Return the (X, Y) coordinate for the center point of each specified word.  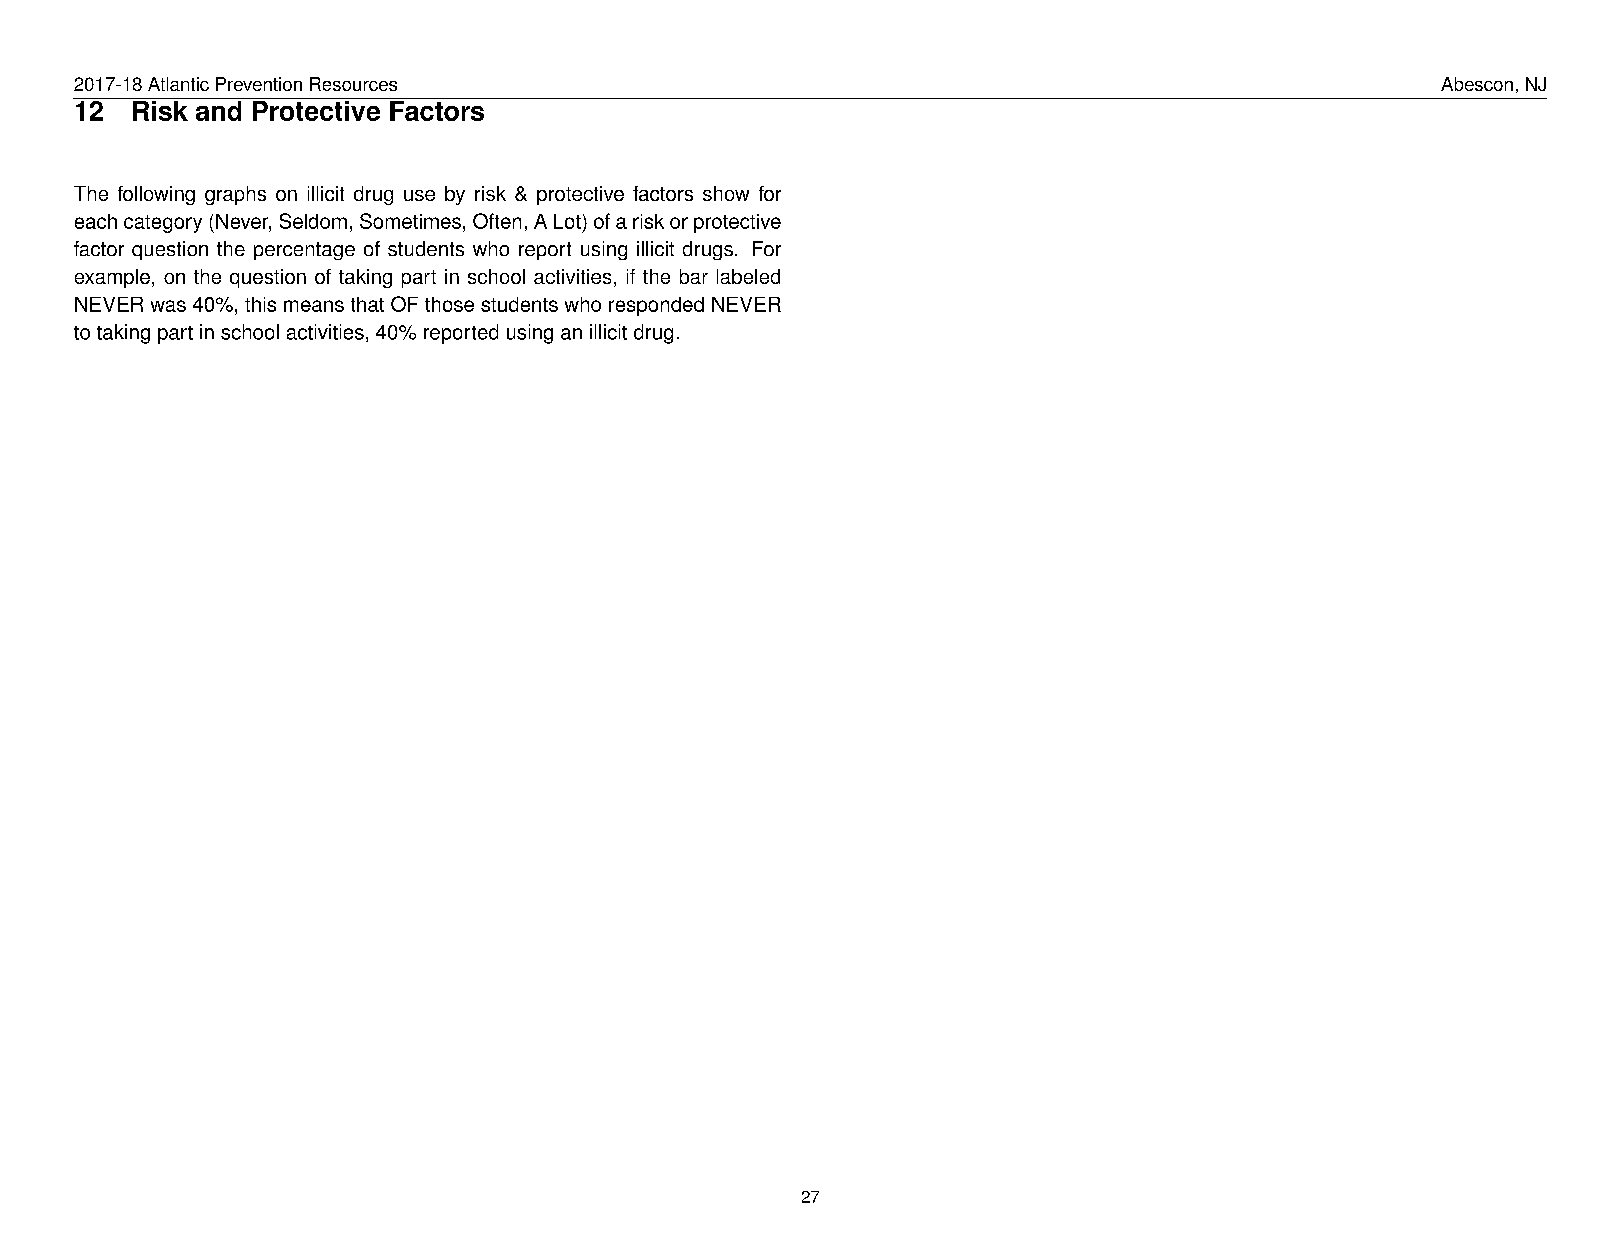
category (163, 224)
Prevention (259, 84)
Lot (567, 221)
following (156, 195)
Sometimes (410, 221)
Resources (353, 84)
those (449, 304)
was (168, 306)
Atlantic (178, 84)
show (726, 193)
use (419, 195)
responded (656, 306)
